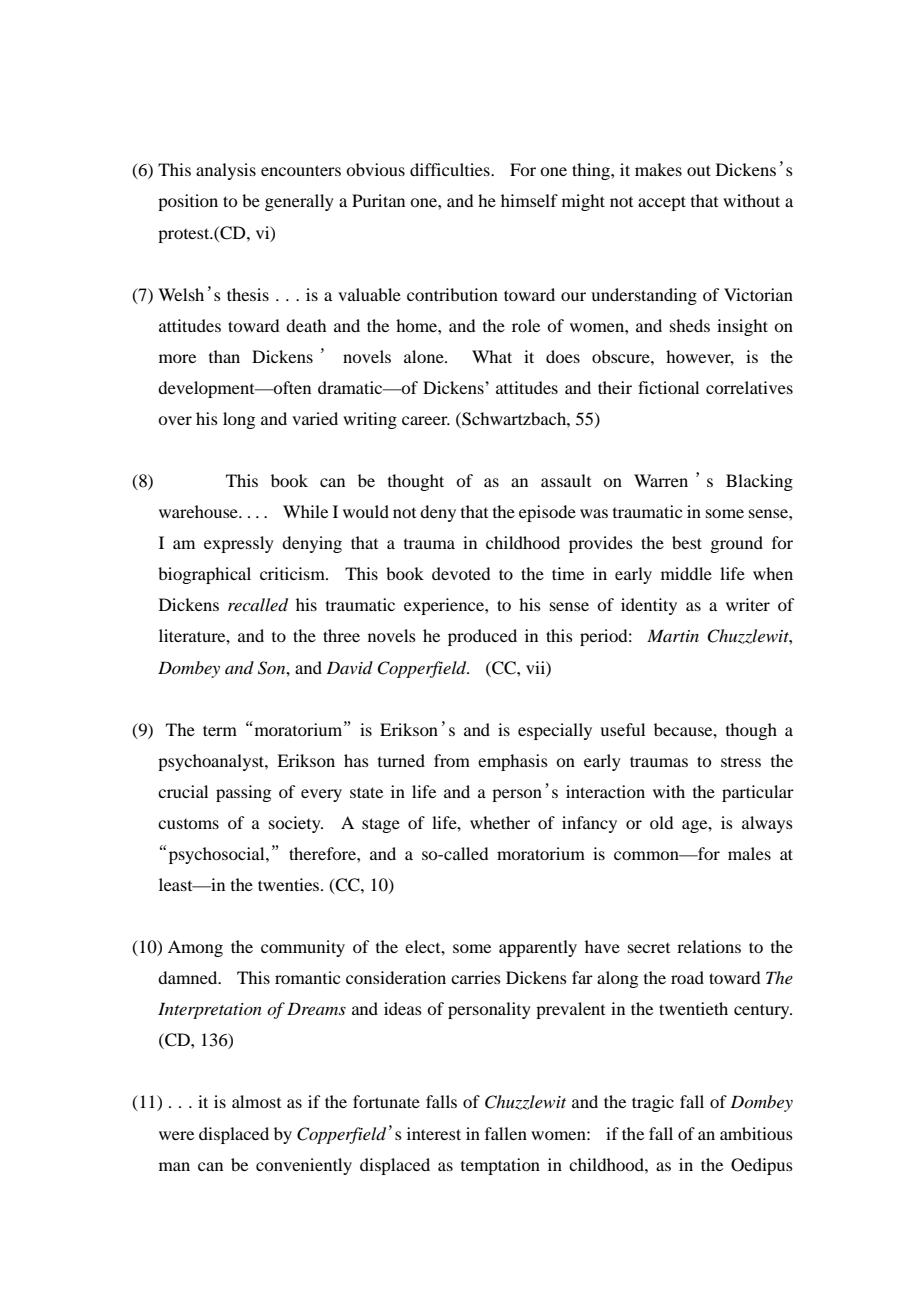 This screenshot has height=1308, width=924. Describe the element at coordinates (434, 1133) in the screenshot. I see `interest` at that location.
